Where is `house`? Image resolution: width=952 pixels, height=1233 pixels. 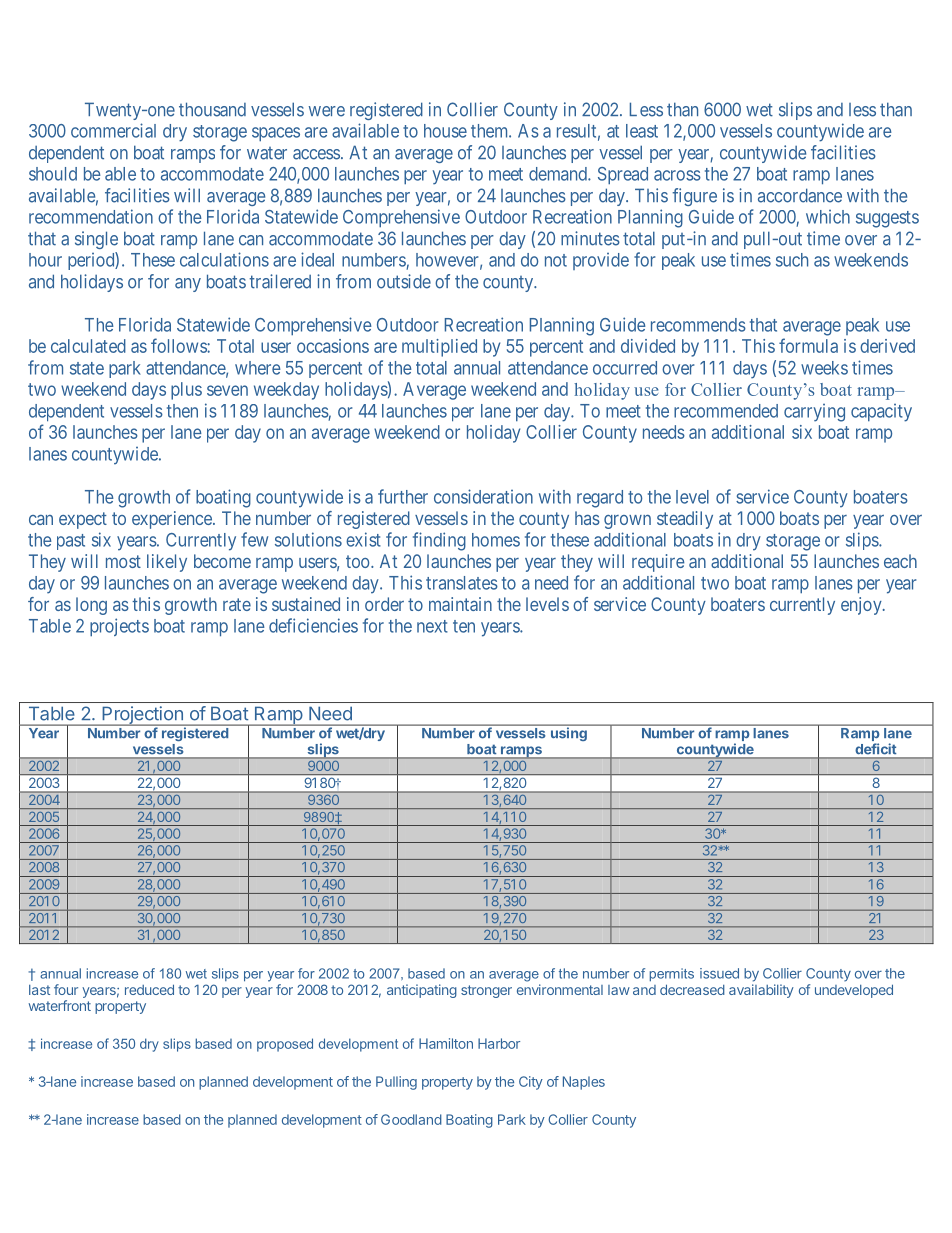
house is located at coordinates (445, 131).
